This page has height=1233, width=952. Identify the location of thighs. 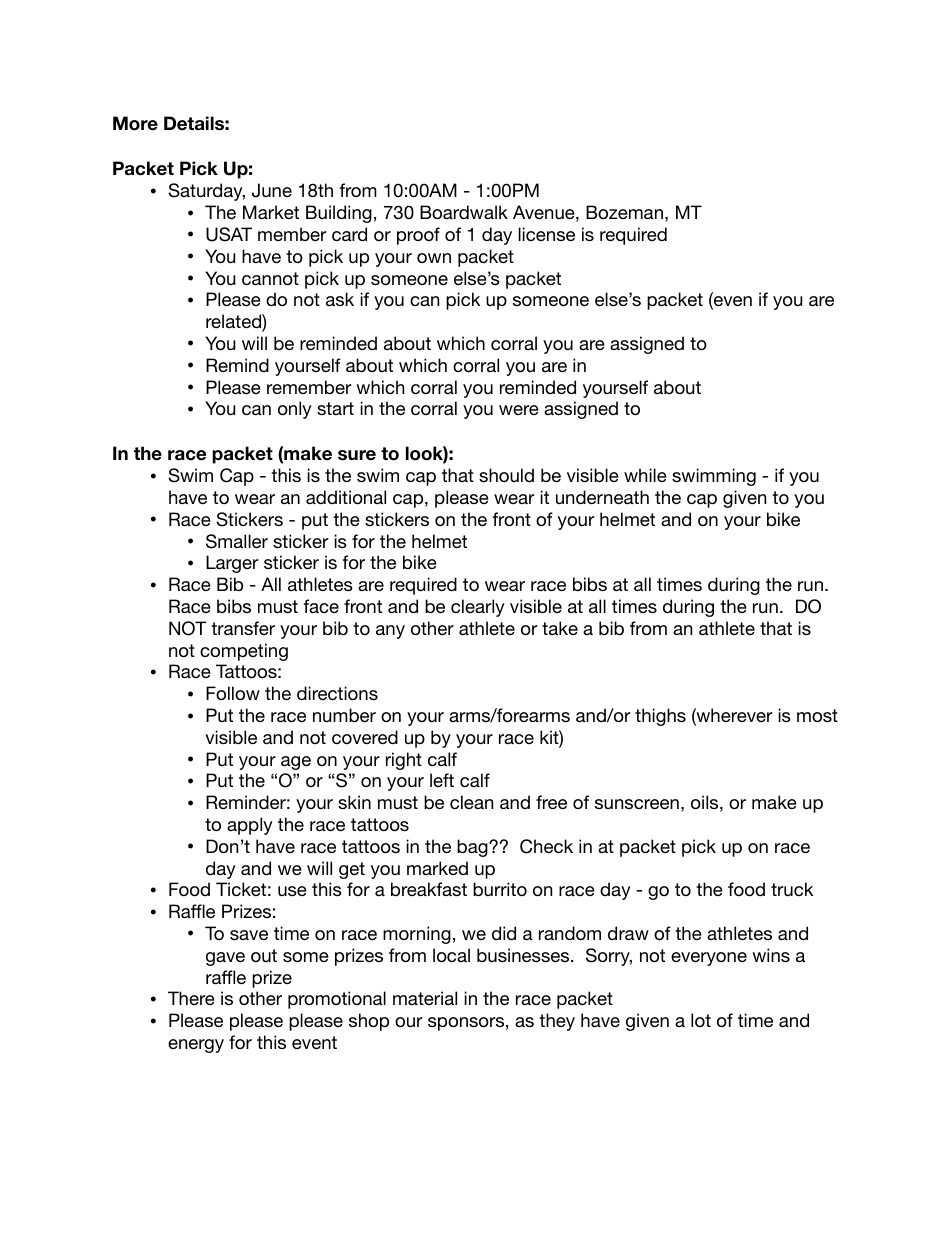
(660, 717).
